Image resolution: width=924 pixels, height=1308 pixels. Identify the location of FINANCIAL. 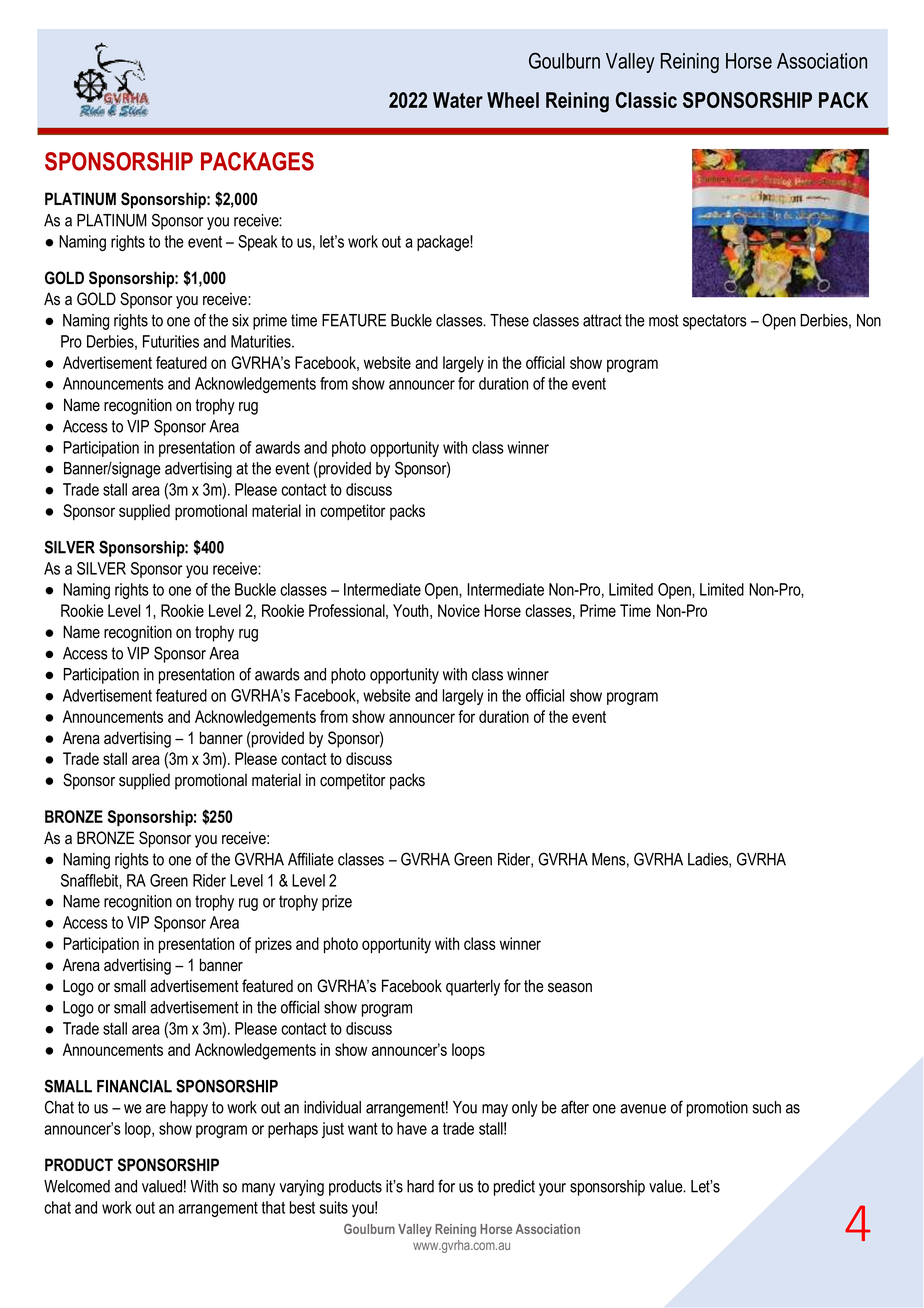
(134, 1086).
